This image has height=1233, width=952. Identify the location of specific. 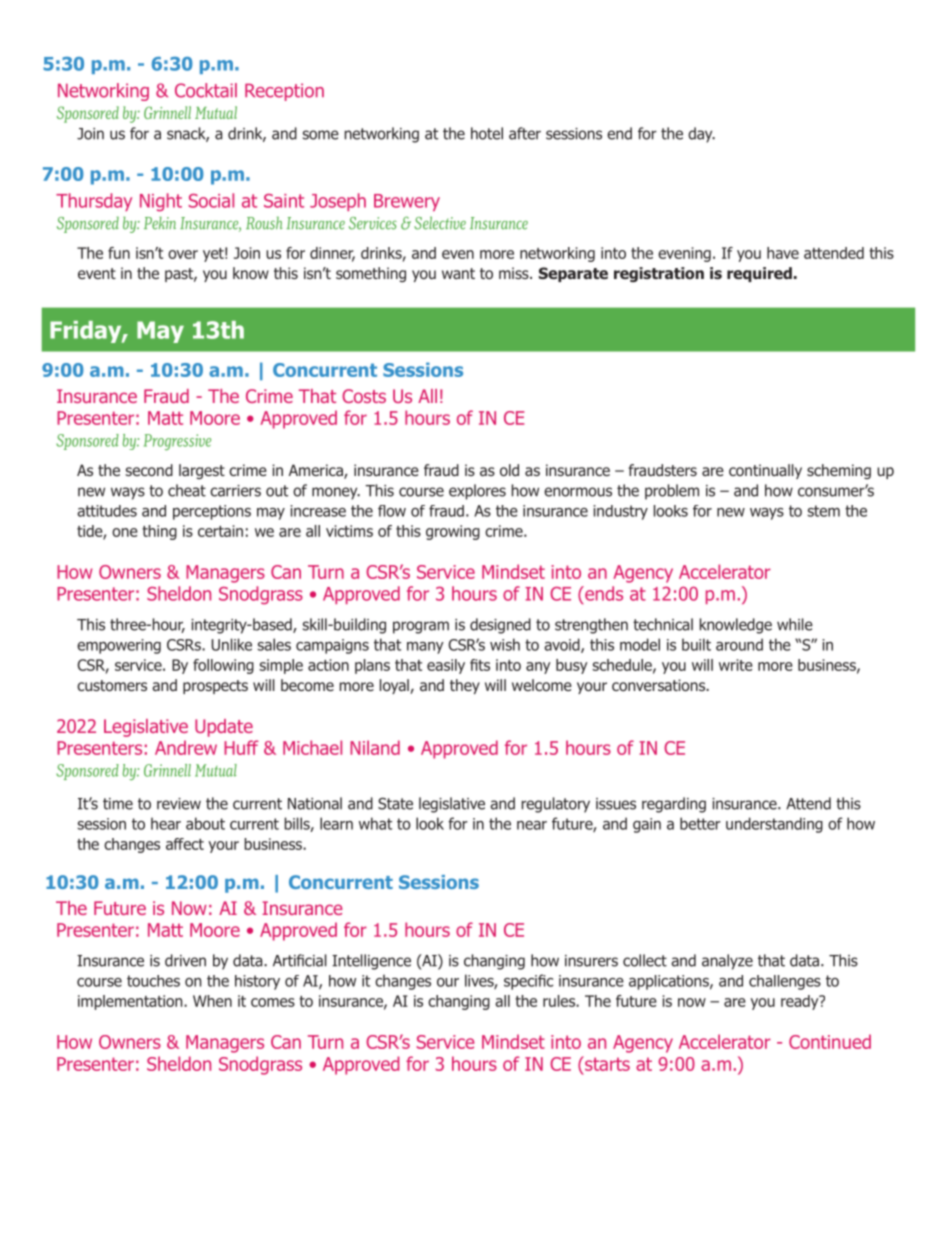
(528, 982).
